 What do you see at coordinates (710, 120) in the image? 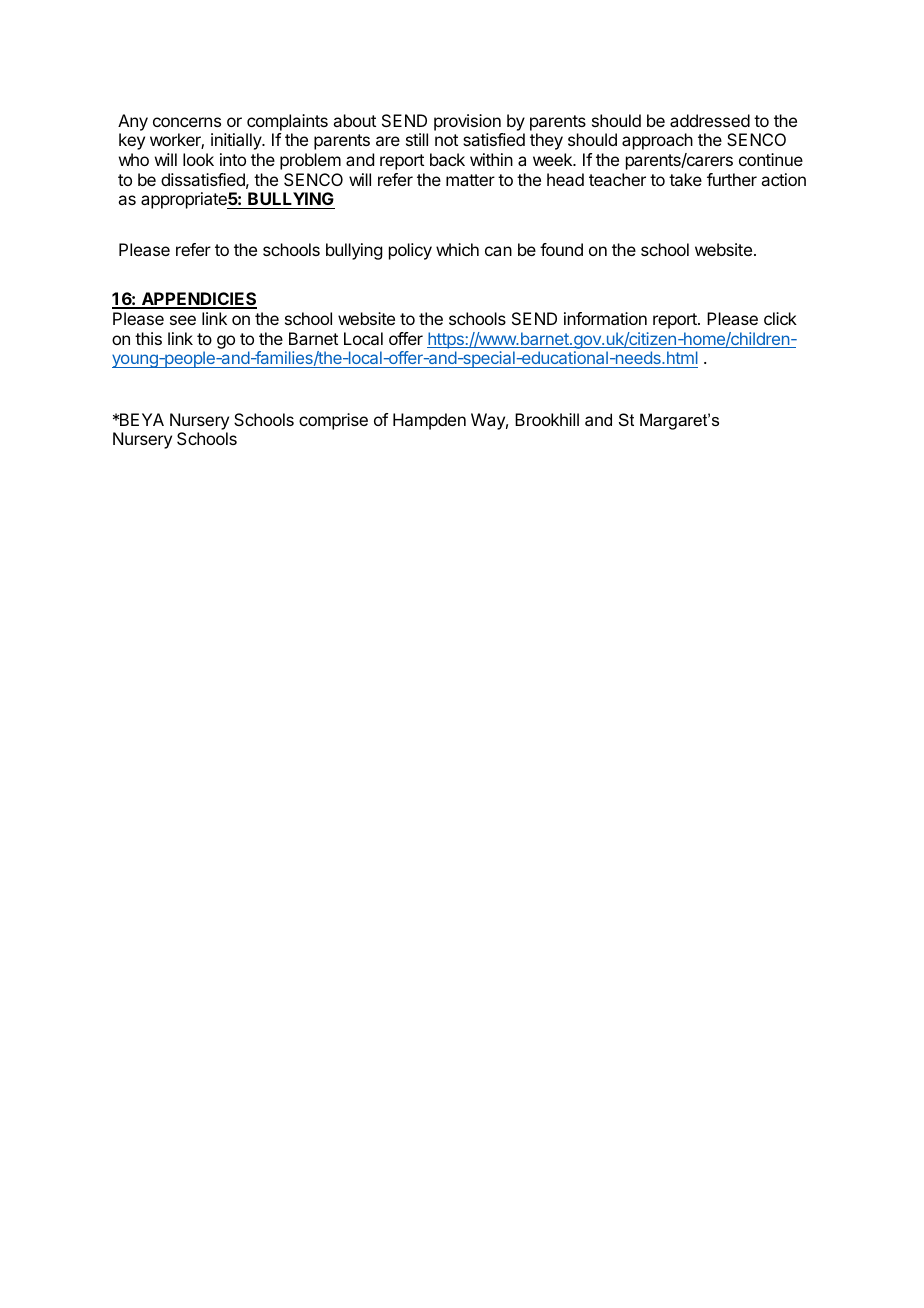
I see `addressed` at bounding box center [710, 120].
